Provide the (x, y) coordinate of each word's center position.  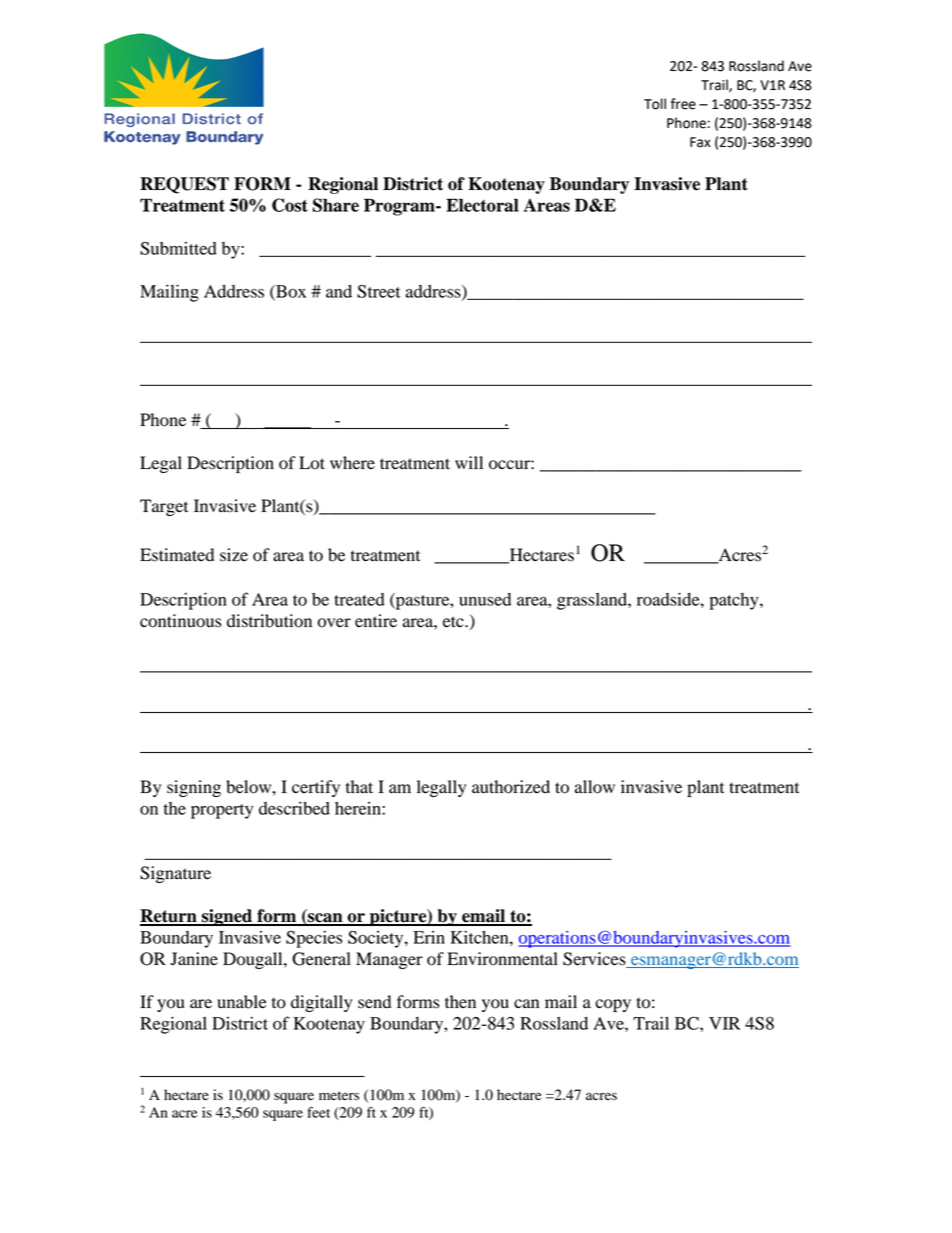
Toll (655, 104)
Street (379, 291)
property (222, 811)
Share (336, 205)
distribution (269, 621)
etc (454, 622)
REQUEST (184, 185)
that (359, 787)
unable (242, 1002)
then (460, 1002)
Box (290, 292)
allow (595, 787)
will (469, 462)
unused (485, 599)
